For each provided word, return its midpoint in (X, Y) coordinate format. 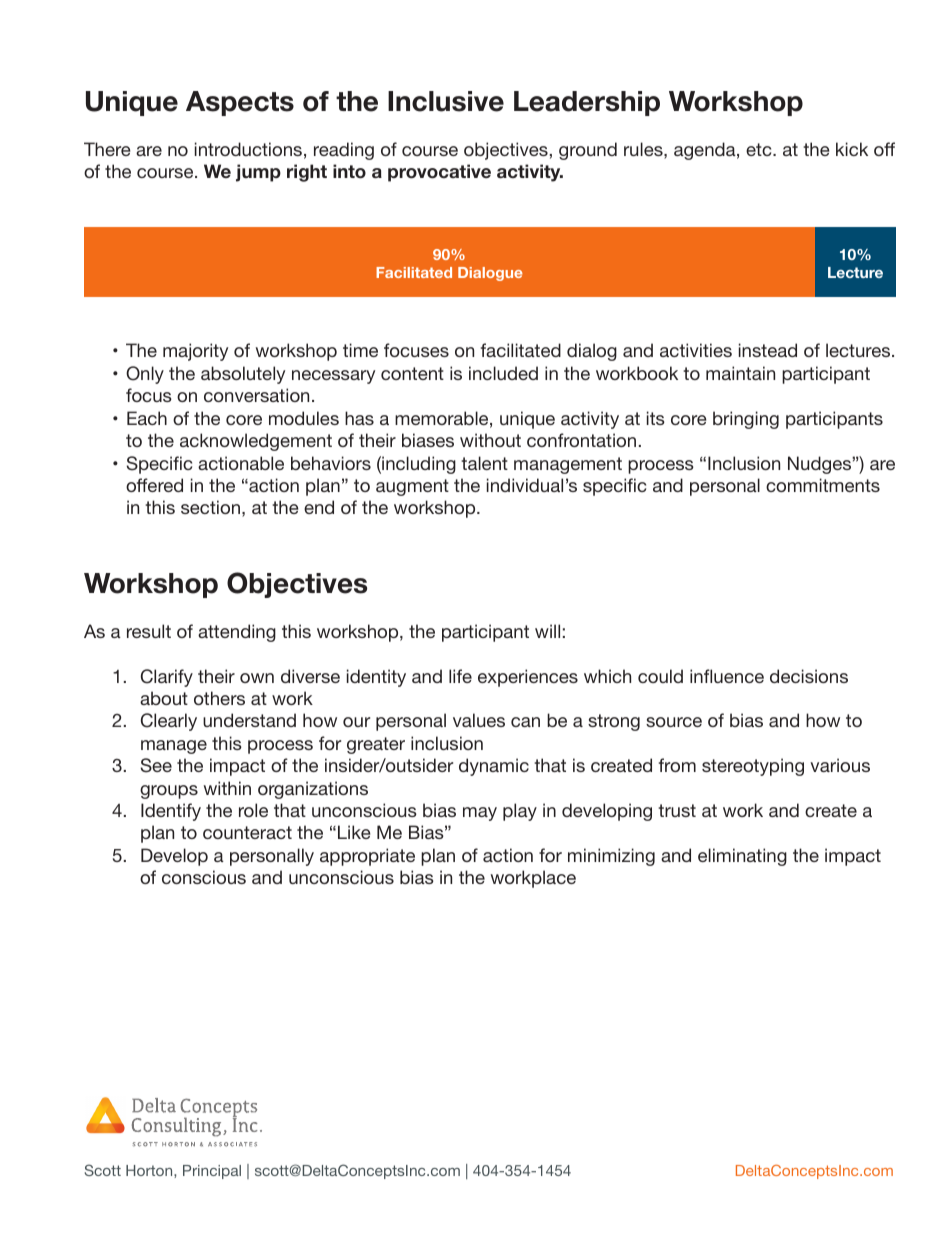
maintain (740, 373)
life (460, 676)
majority (195, 352)
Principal (212, 1172)
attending (237, 633)
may (480, 814)
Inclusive (446, 101)
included (503, 373)
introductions (248, 149)
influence (727, 676)
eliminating (742, 857)
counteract (247, 832)
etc (760, 149)
